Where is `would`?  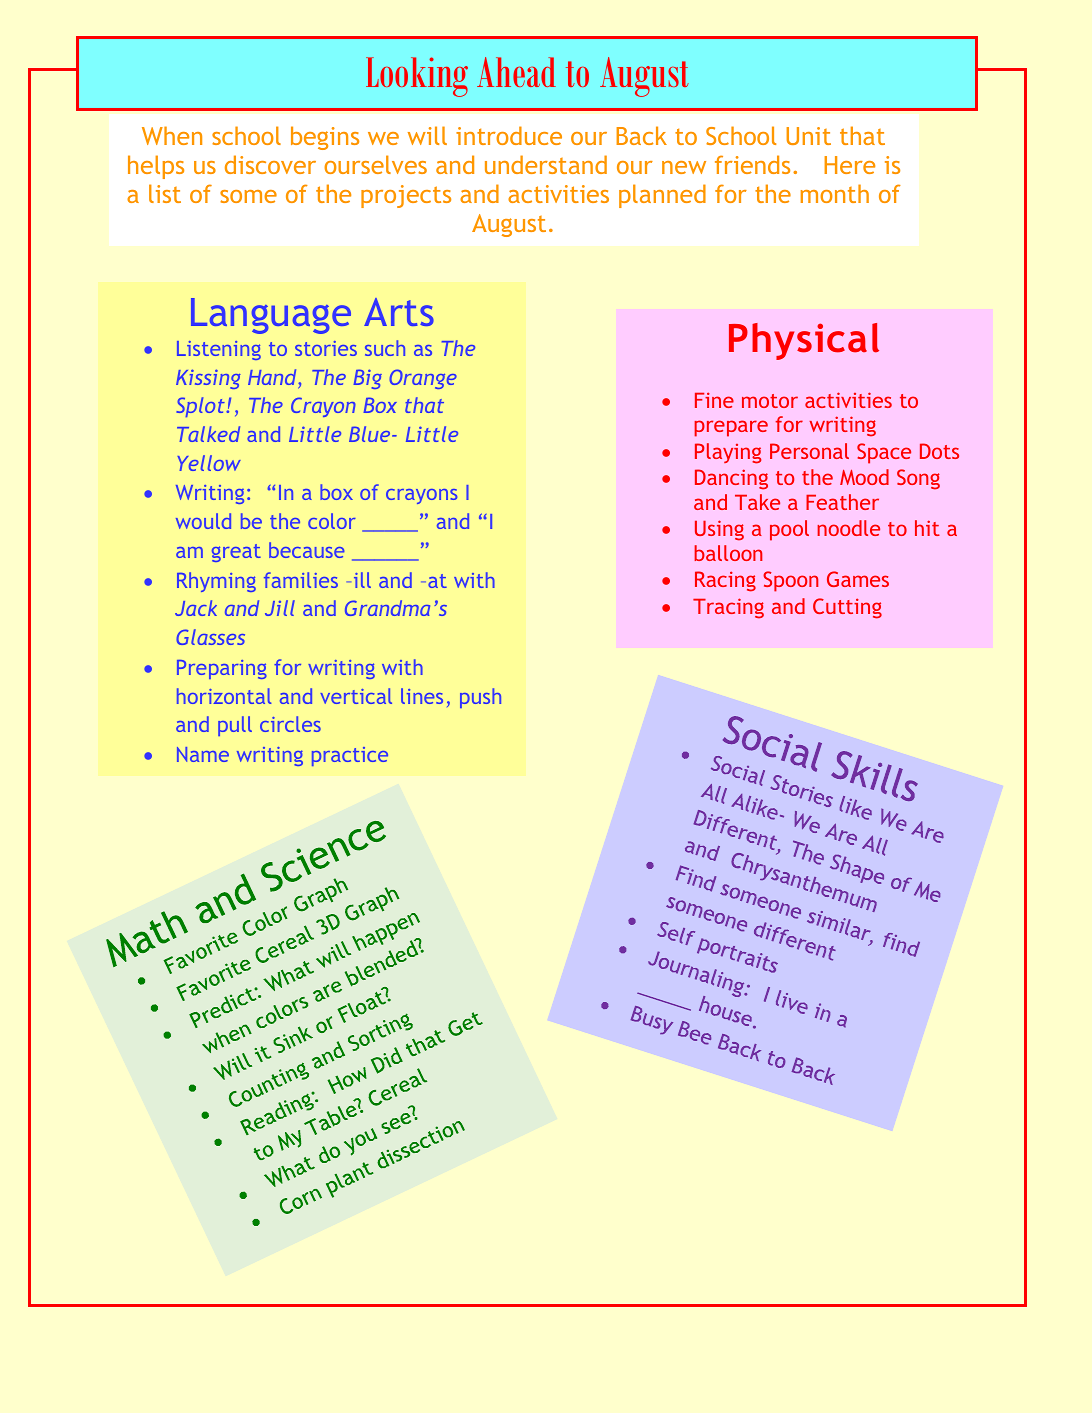 would is located at coordinates (203, 521).
